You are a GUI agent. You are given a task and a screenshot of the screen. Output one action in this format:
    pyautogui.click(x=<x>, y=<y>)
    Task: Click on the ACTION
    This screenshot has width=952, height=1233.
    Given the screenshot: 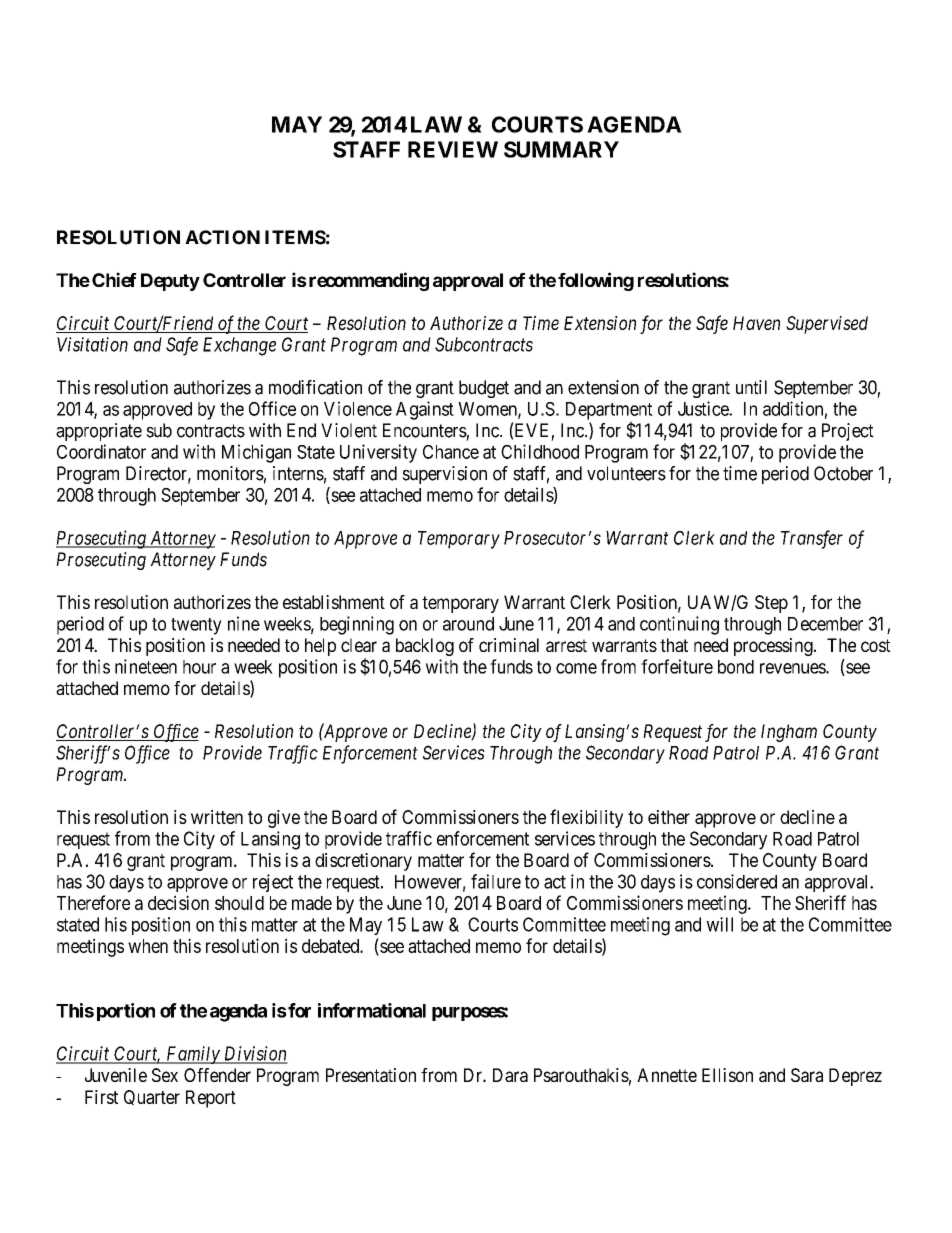 What is the action you would take?
    pyautogui.click(x=222, y=237)
